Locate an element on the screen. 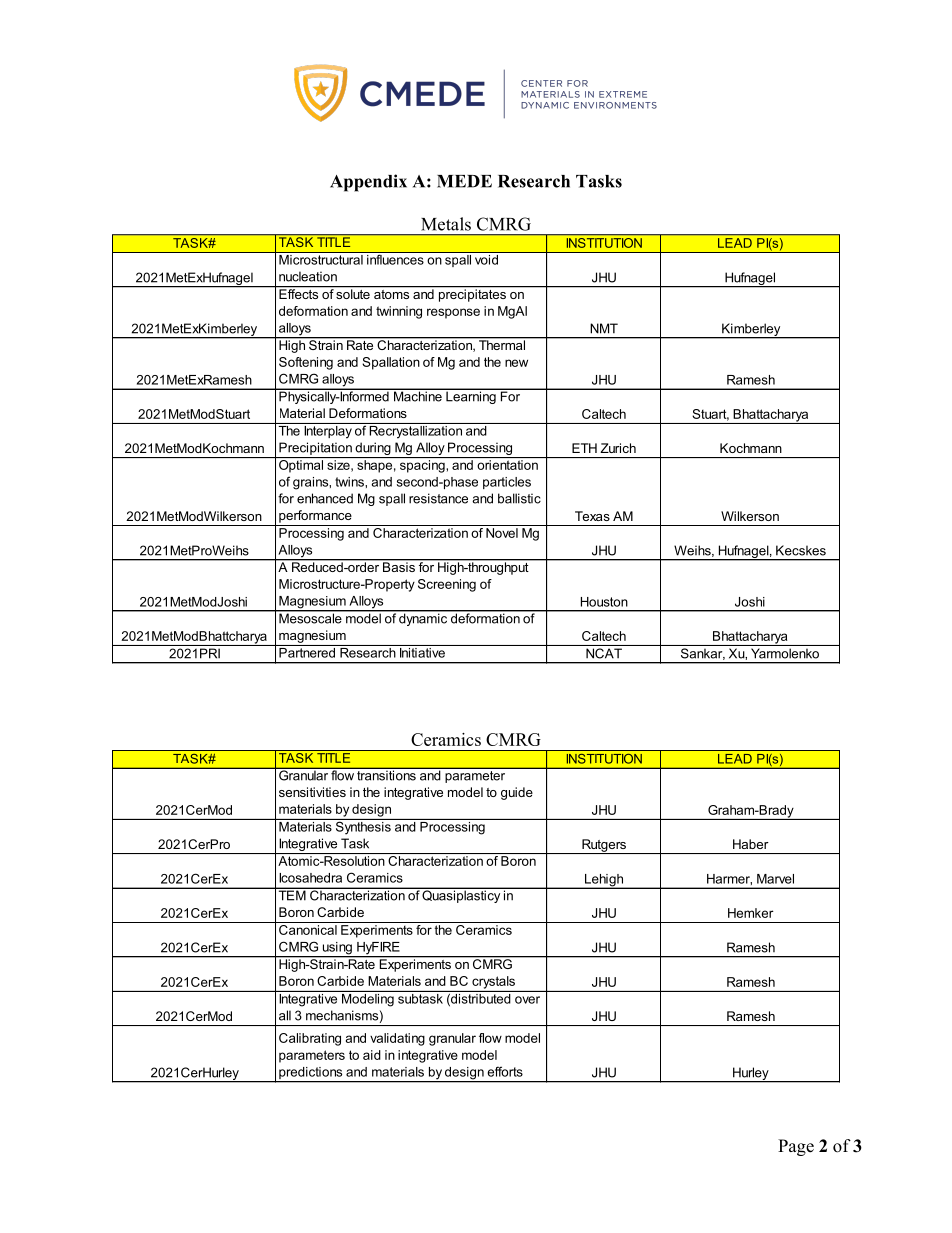 This screenshot has width=952, height=1233. Appendix is located at coordinates (368, 183).
